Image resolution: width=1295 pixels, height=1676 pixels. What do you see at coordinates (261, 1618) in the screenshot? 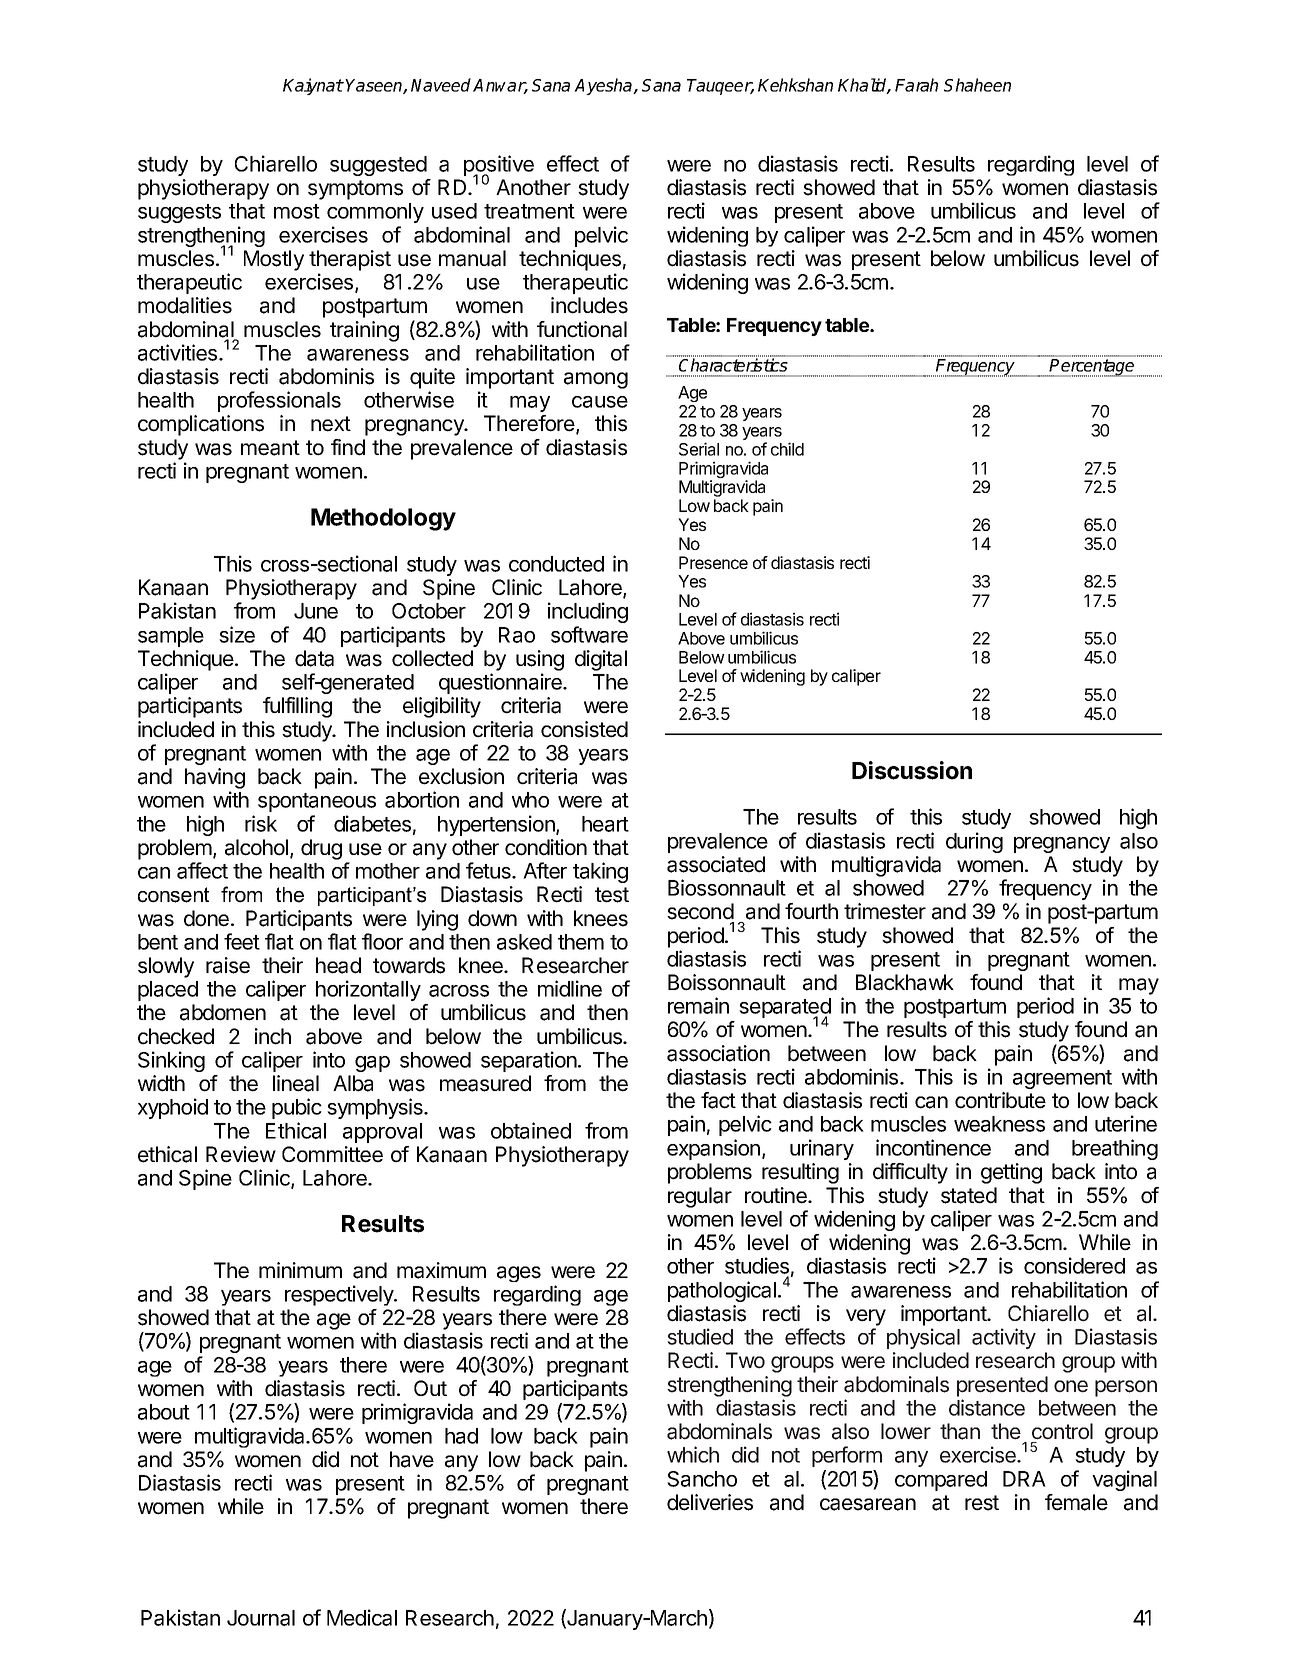
I see `Journal` at bounding box center [261, 1618].
